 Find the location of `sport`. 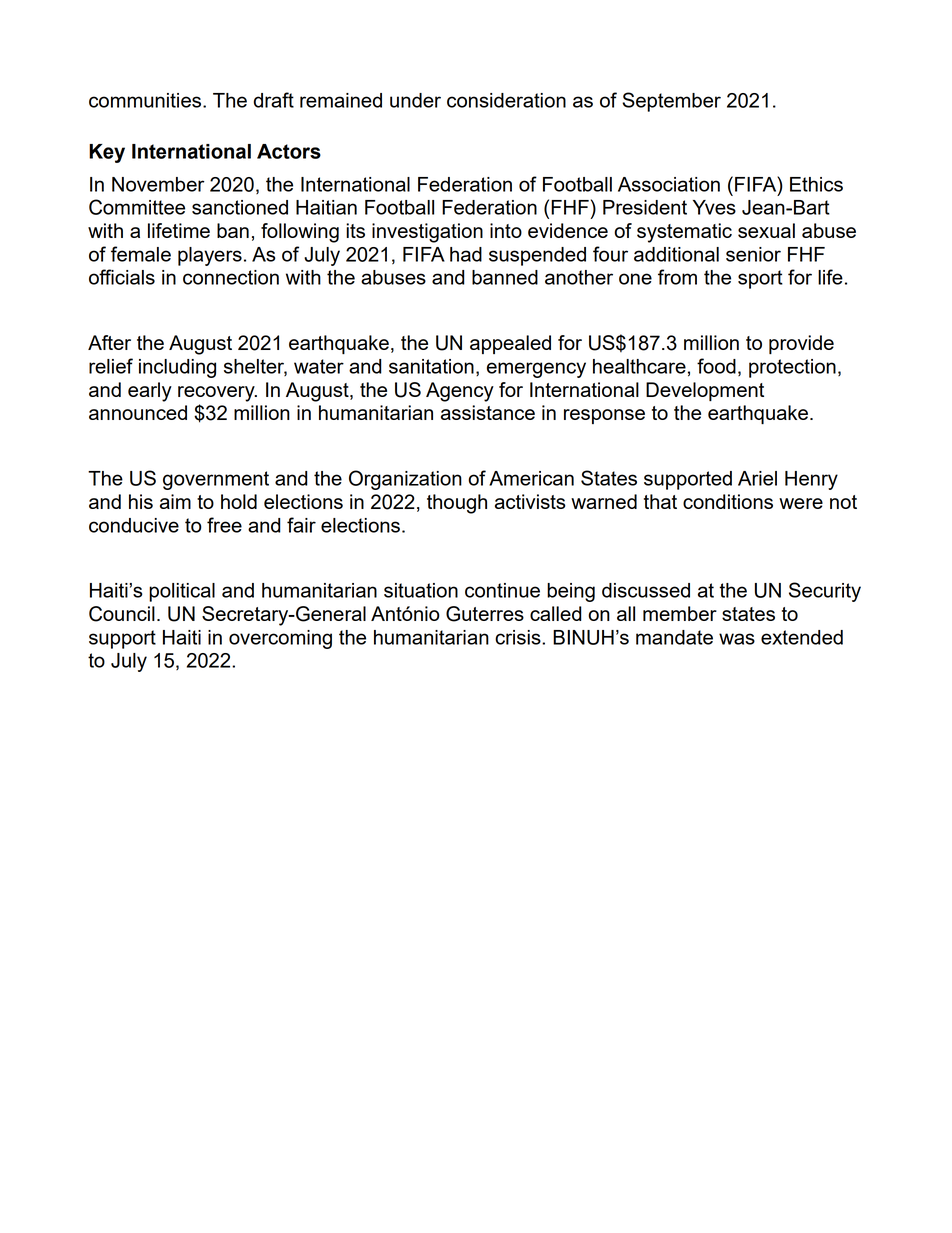

sport is located at coordinates (760, 279).
